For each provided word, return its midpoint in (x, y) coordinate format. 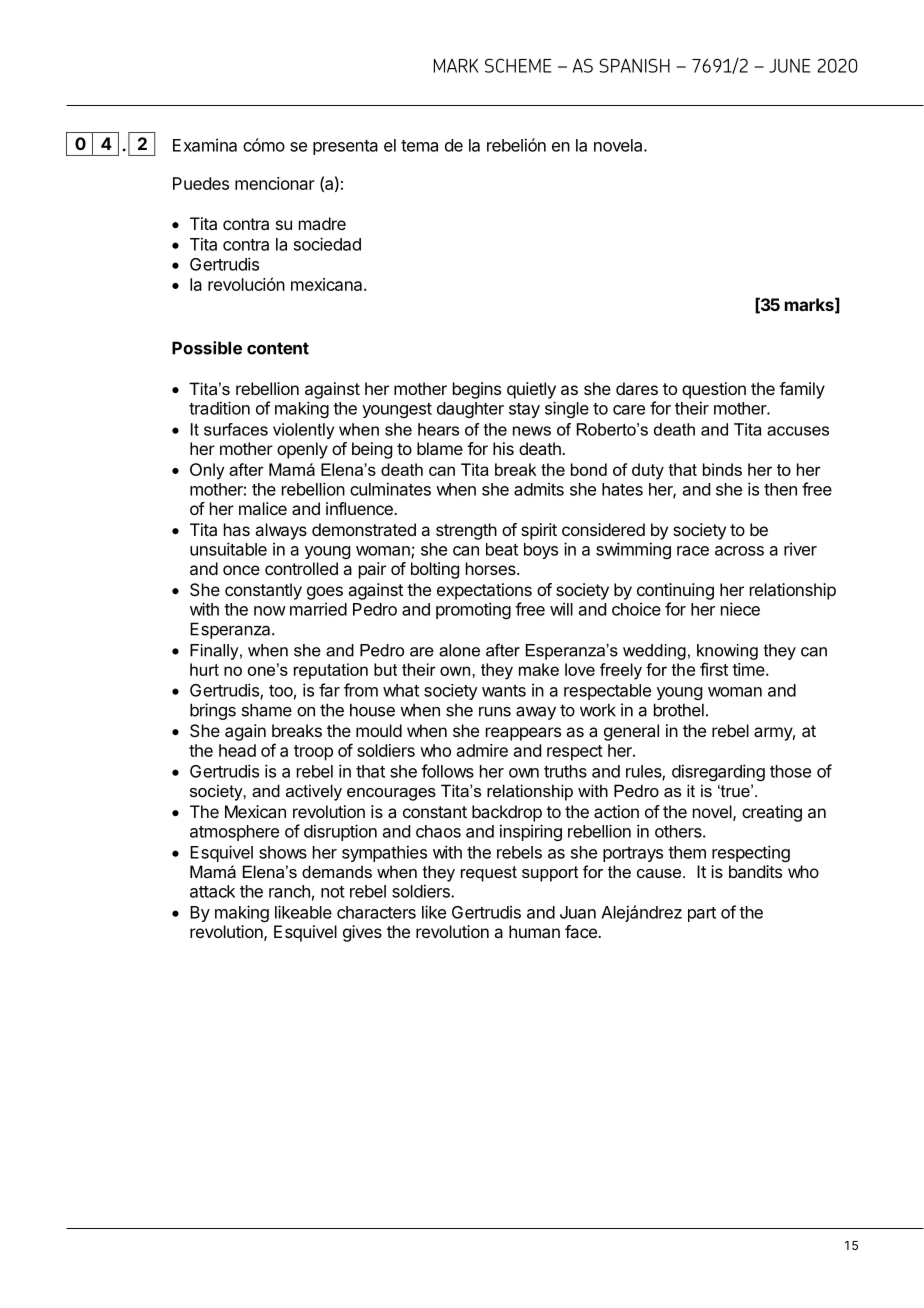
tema (419, 146)
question (714, 390)
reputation (331, 671)
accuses (798, 431)
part (702, 914)
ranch (289, 891)
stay (524, 410)
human (534, 931)
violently (303, 431)
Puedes (201, 183)
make (539, 669)
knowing (727, 652)
